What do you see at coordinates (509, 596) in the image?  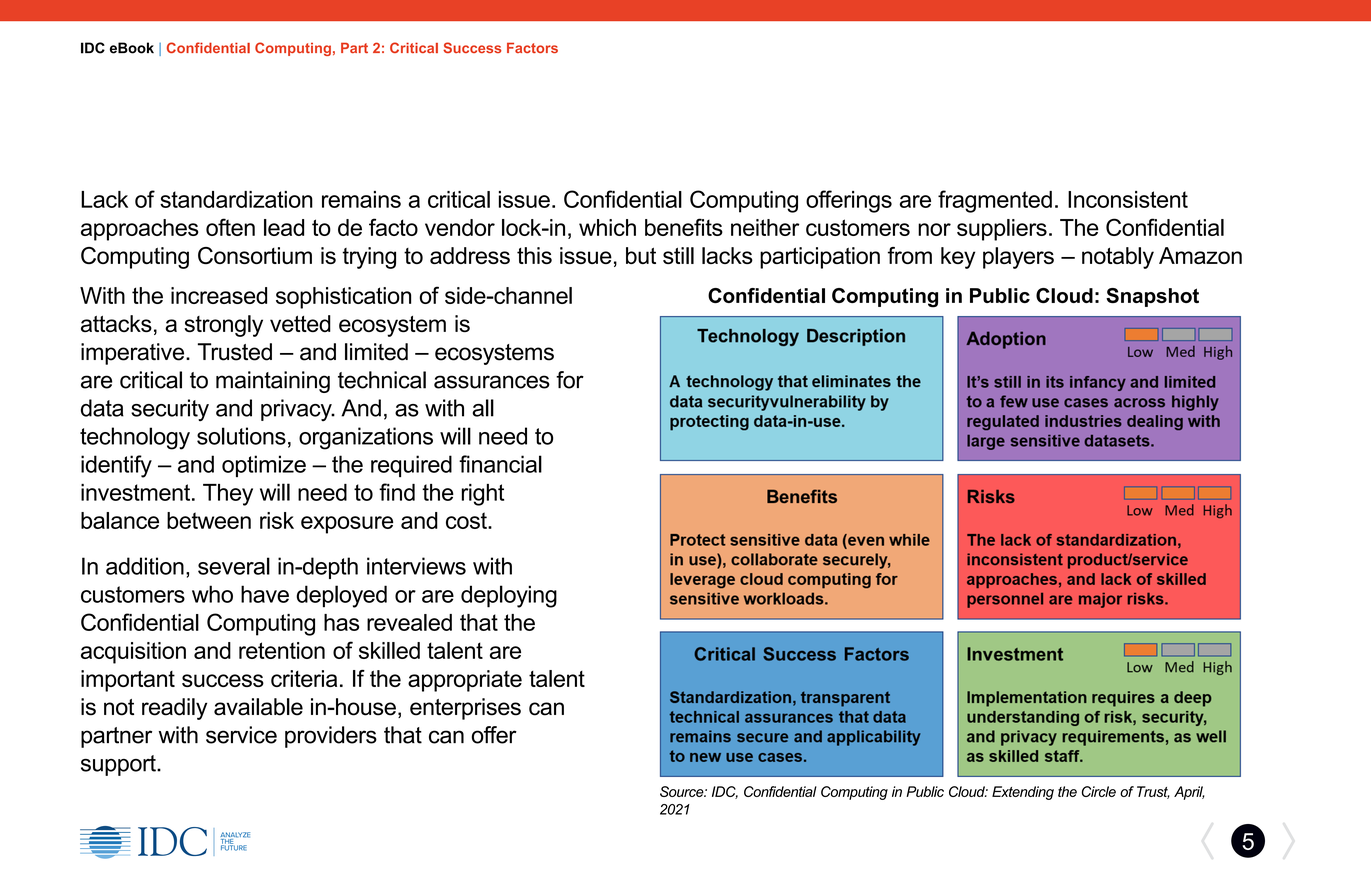 I see `deploying` at bounding box center [509, 596].
